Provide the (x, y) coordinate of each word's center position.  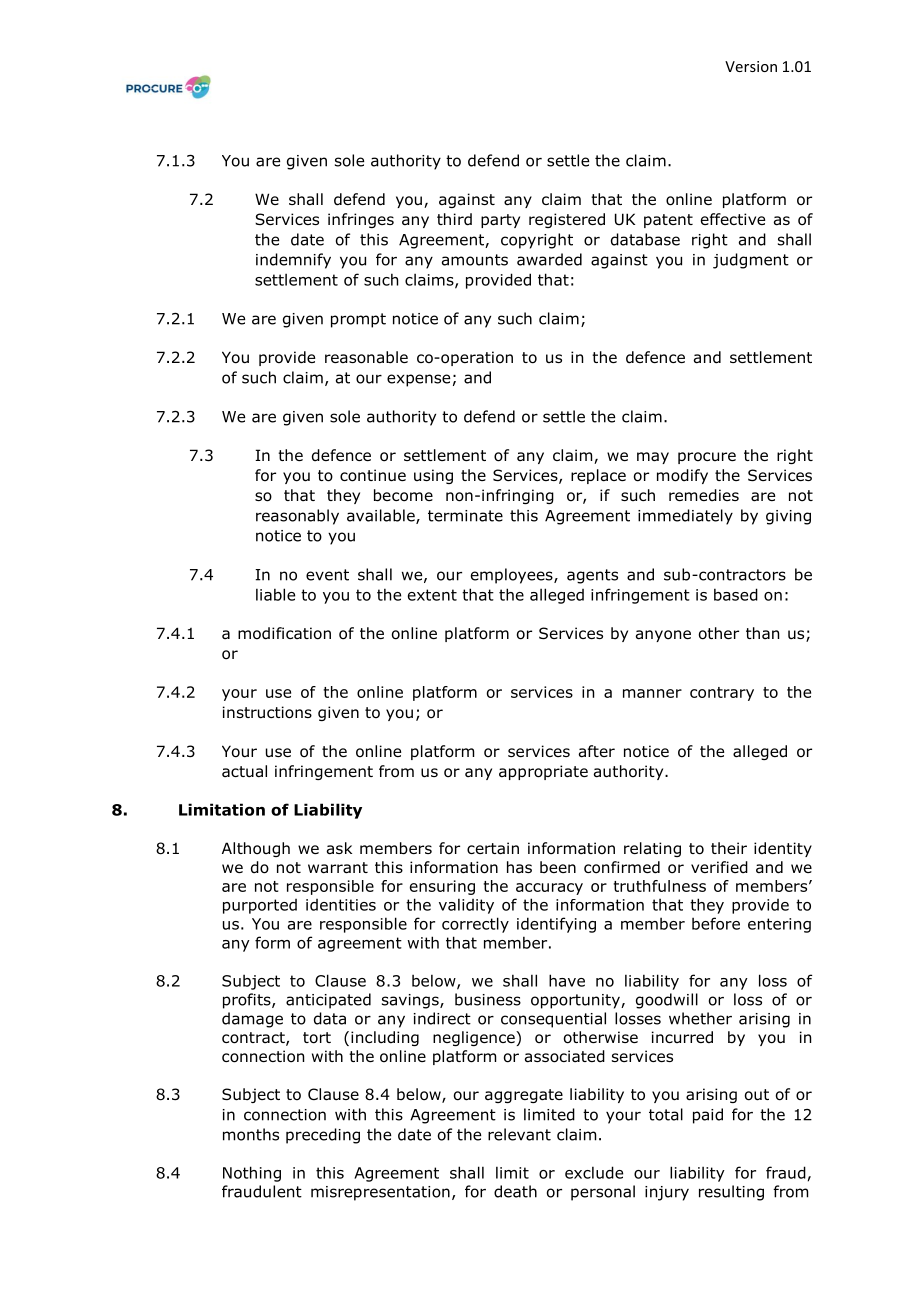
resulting (731, 1193)
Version (751, 66)
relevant (519, 1134)
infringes (361, 220)
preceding (323, 1136)
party (500, 221)
